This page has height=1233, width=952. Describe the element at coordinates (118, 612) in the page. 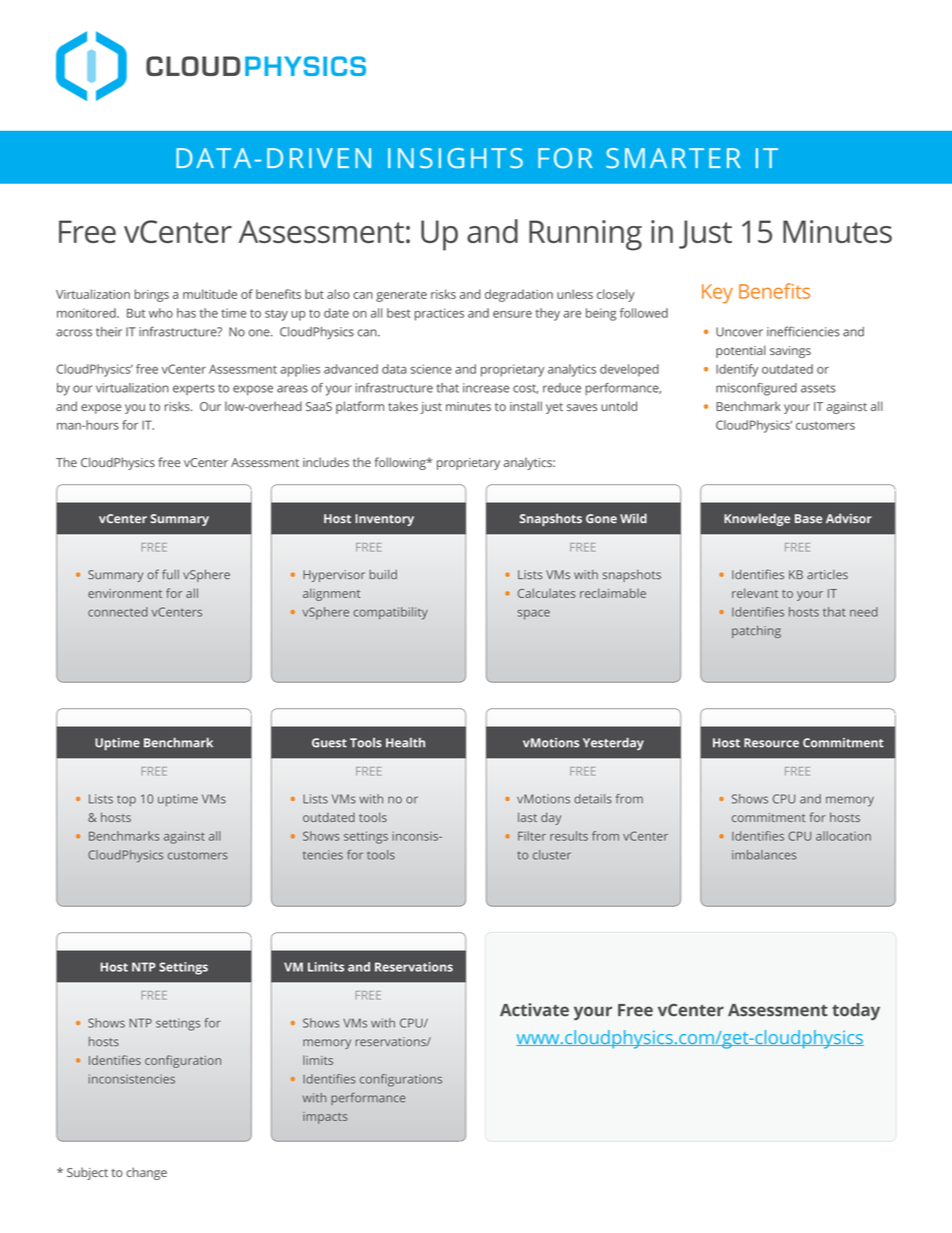

I see `connected` at that location.
